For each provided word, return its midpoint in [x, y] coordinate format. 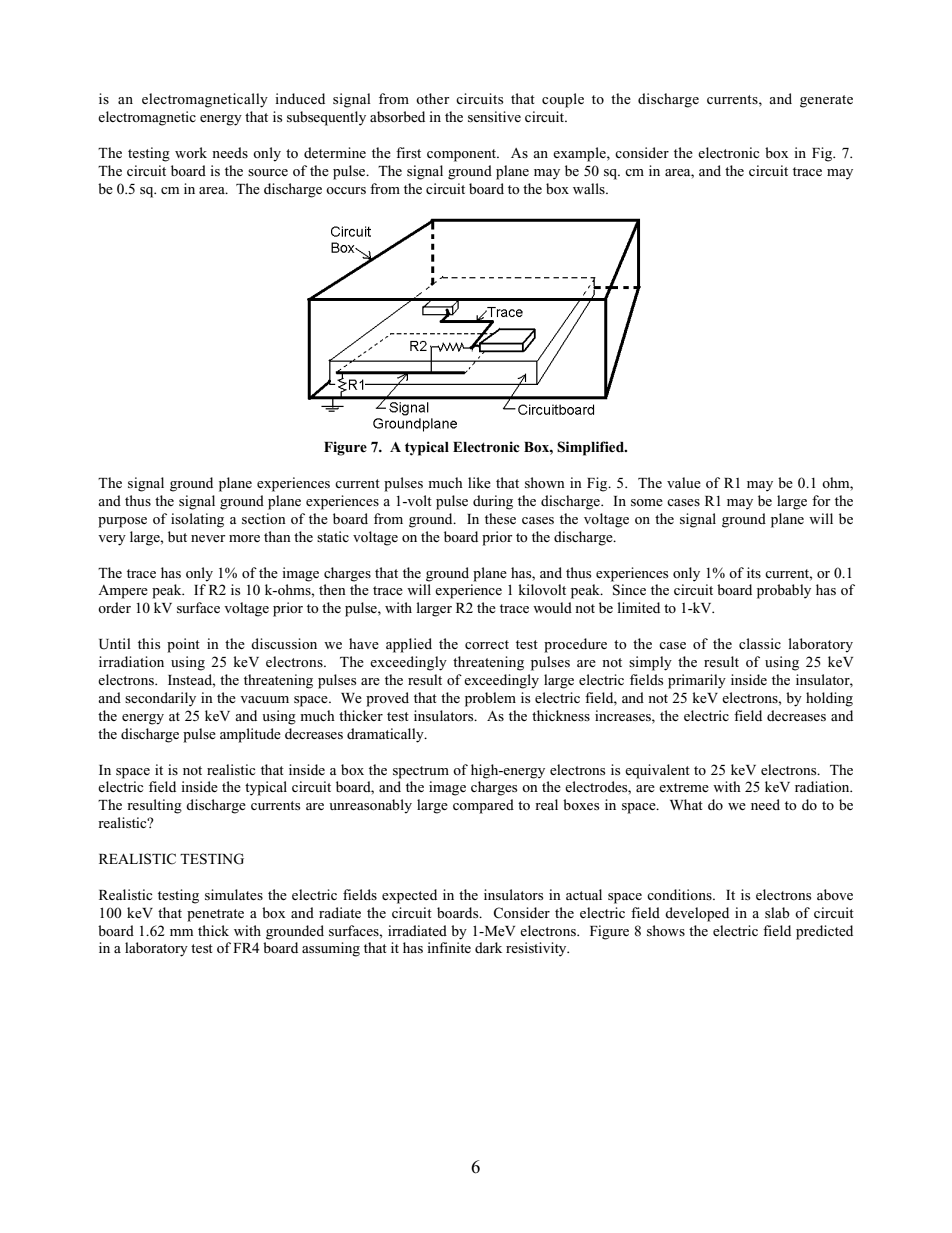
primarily [697, 681]
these [500, 518]
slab [777, 912]
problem [490, 699]
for [821, 500]
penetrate [215, 915]
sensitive [494, 116]
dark [488, 947]
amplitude [250, 735]
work [191, 152]
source [268, 172]
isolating [197, 520]
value [684, 482]
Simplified [591, 448]
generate [826, 101]
